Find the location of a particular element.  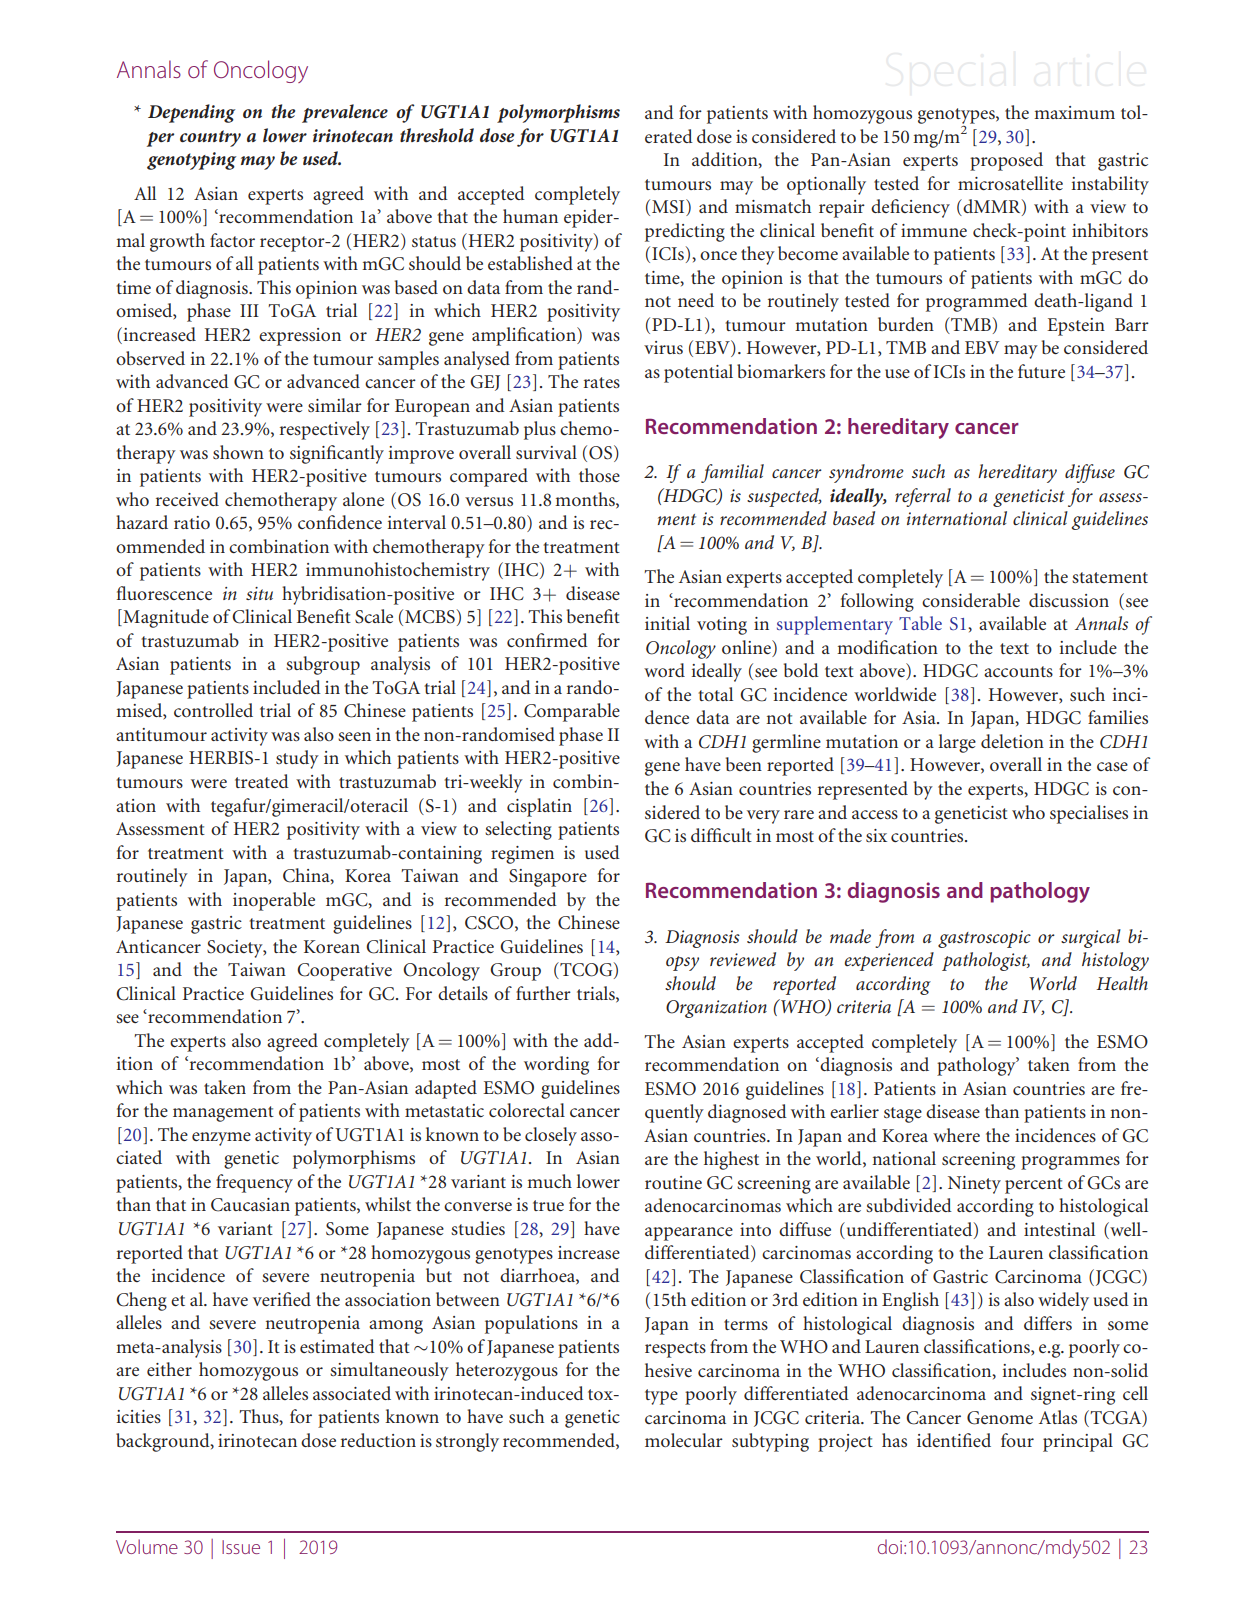

Issue is located at coordinates (241, 1547).
